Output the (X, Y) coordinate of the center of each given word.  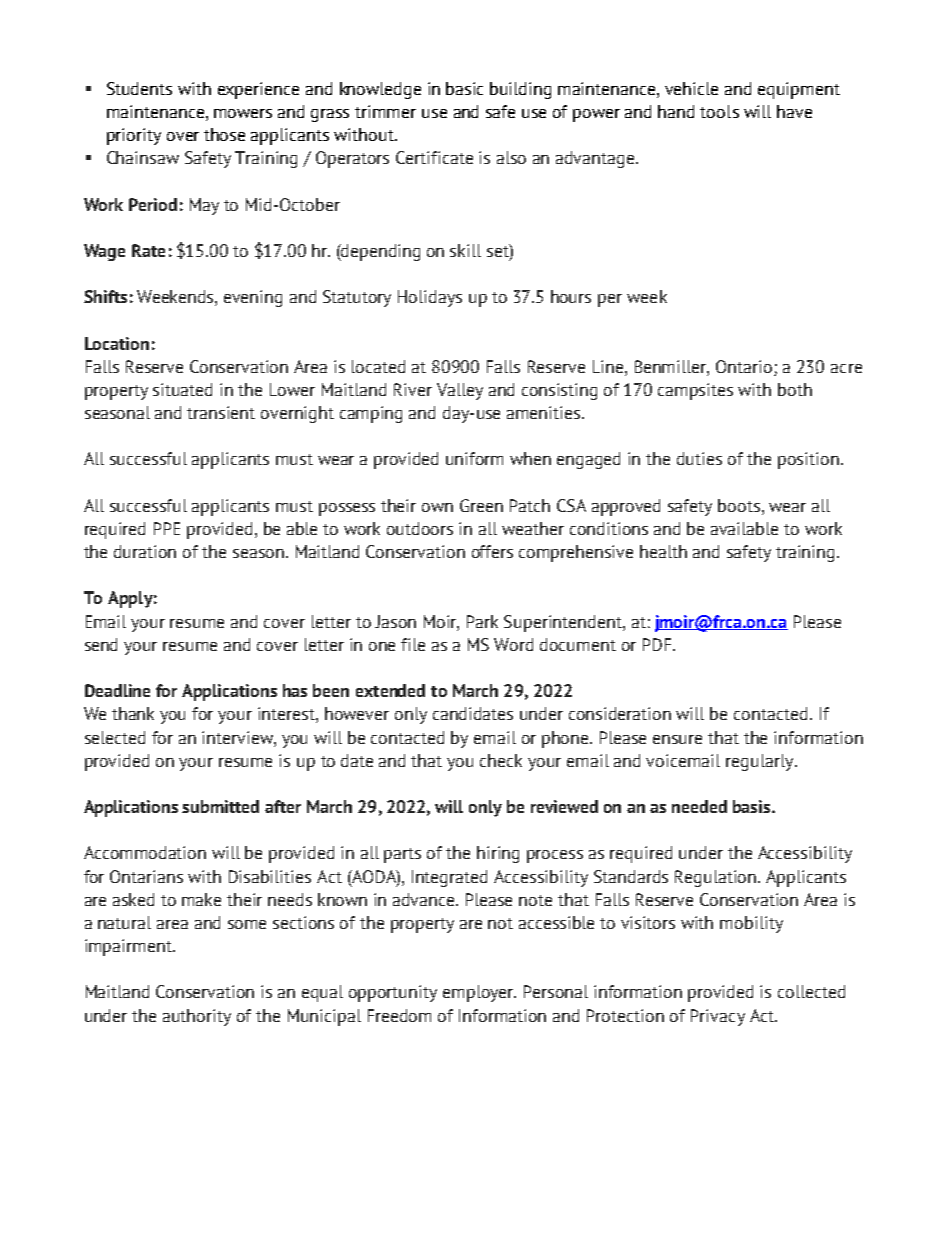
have (794, 111)
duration (145, 551)
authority (197, 1017)
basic (464, 88)
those (224, 134)
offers (492, 551)
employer (479, 993)
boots (739, 505)
